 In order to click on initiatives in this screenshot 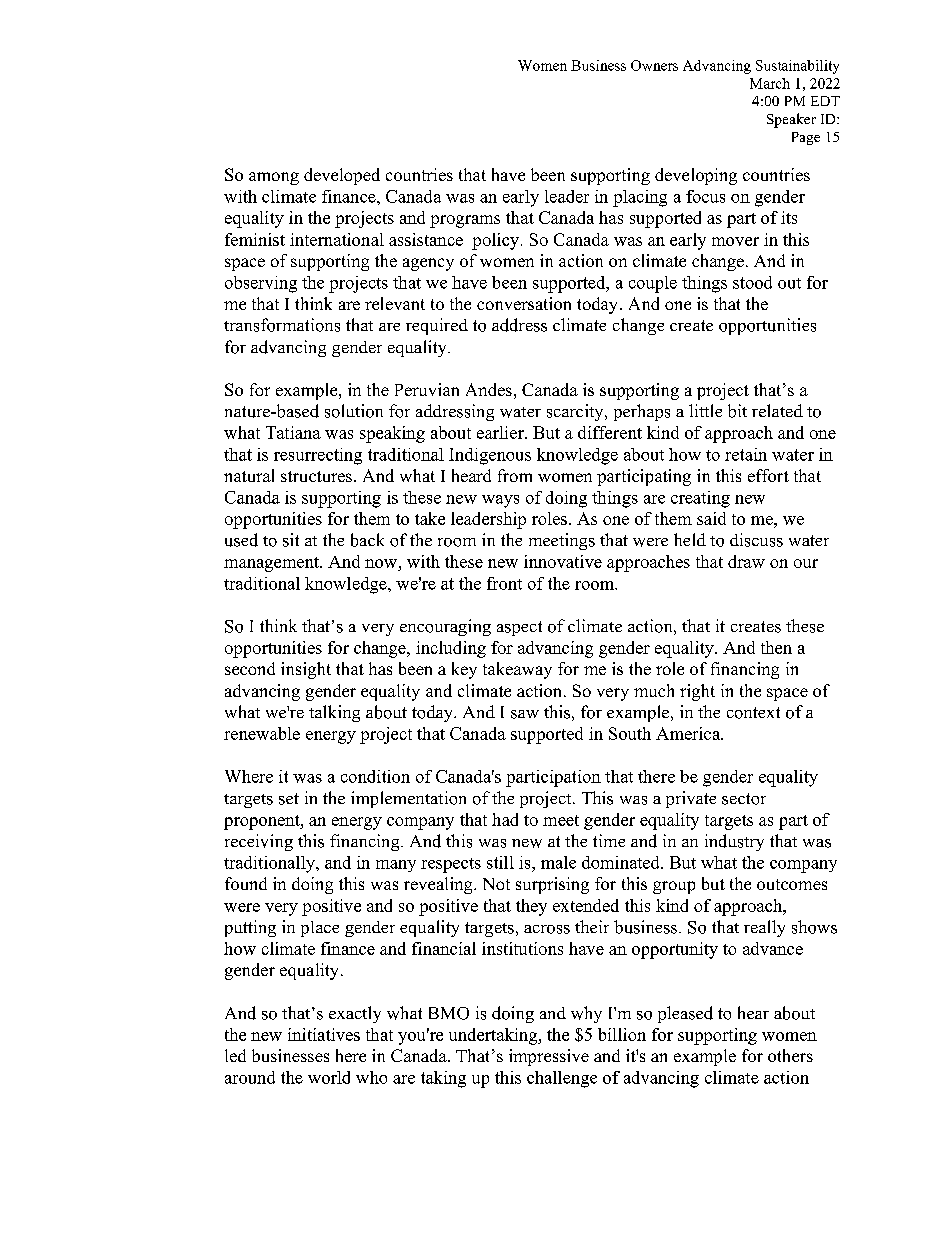, I will do `click(324, 1034)`.
